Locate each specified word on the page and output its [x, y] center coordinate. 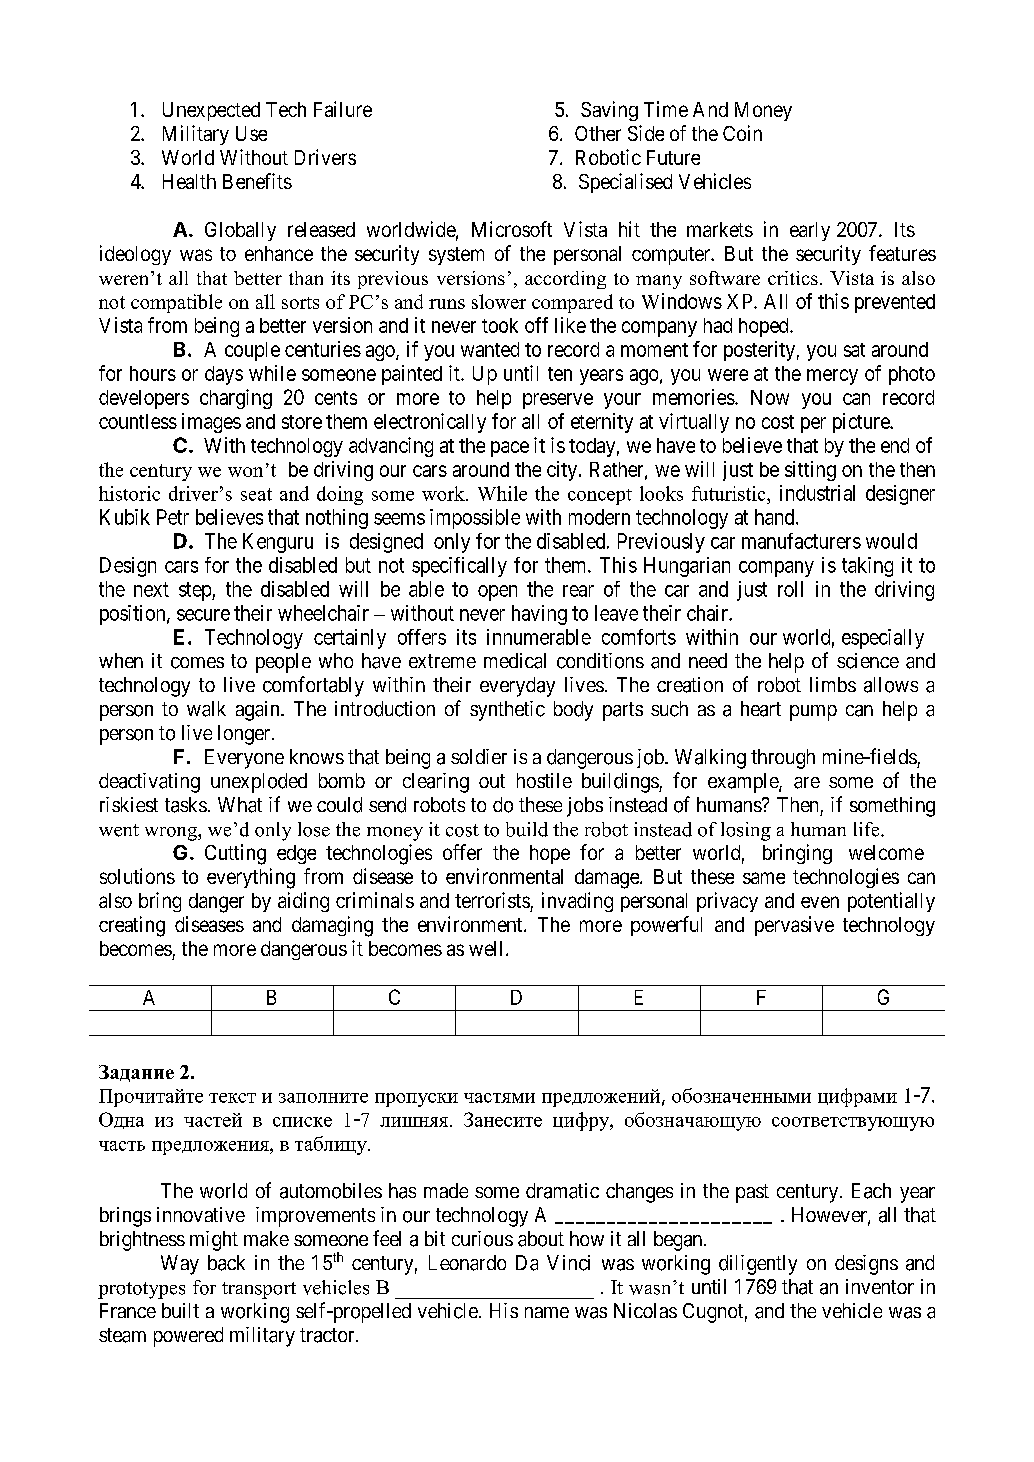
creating [132, 926]
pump [813, 713]
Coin [742, 133]
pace [510, 449]
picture [862, 423]
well [488, 948]
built [180, 1310]
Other [598, 133]
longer [245, 735]
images [211, 423]
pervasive [794, 926]
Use [251, 133]
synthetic [507, 711]
